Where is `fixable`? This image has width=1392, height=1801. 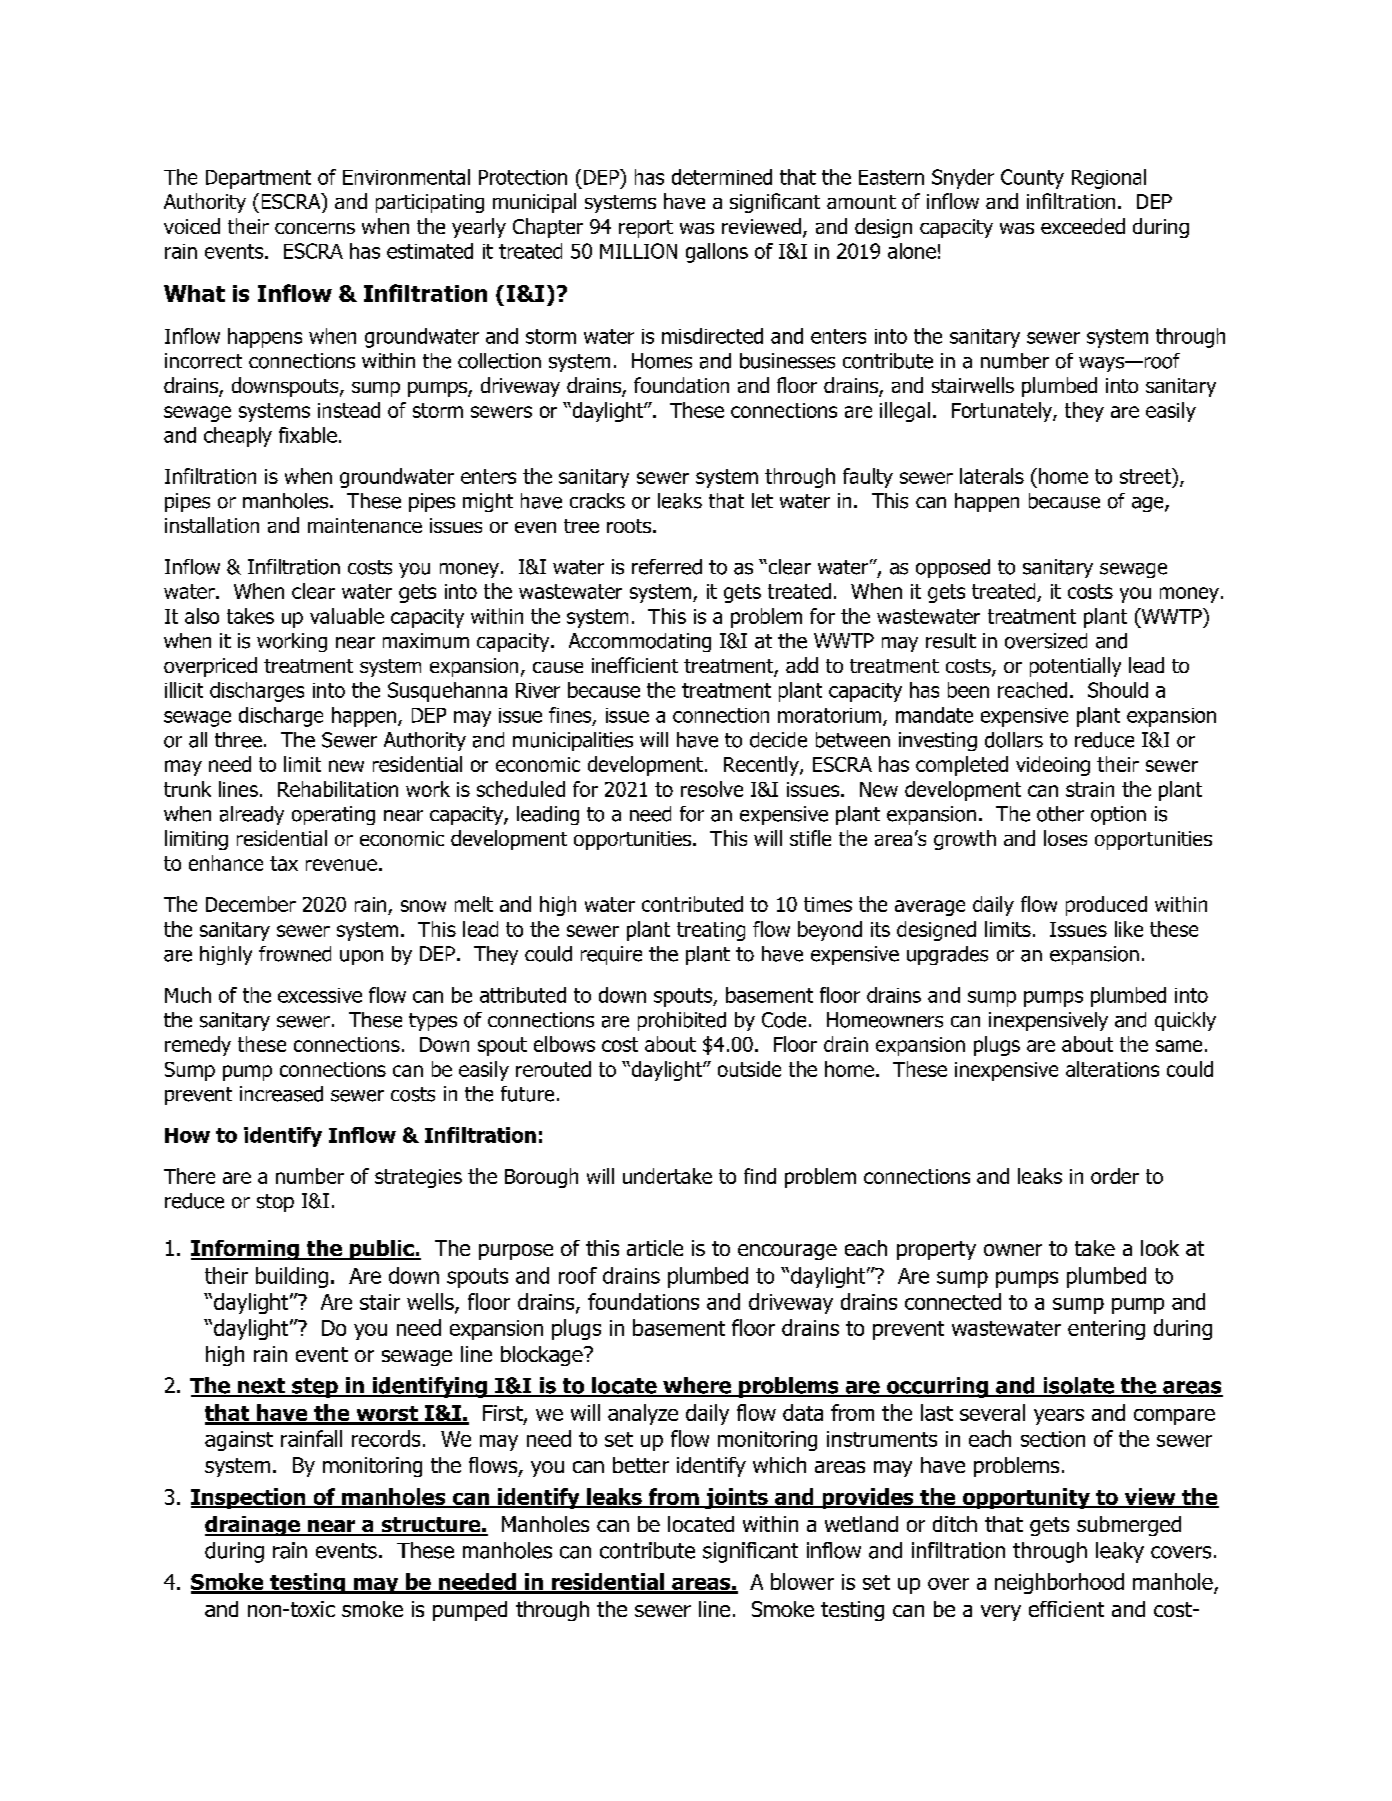
fixable is located at coordinates (308, 435).
